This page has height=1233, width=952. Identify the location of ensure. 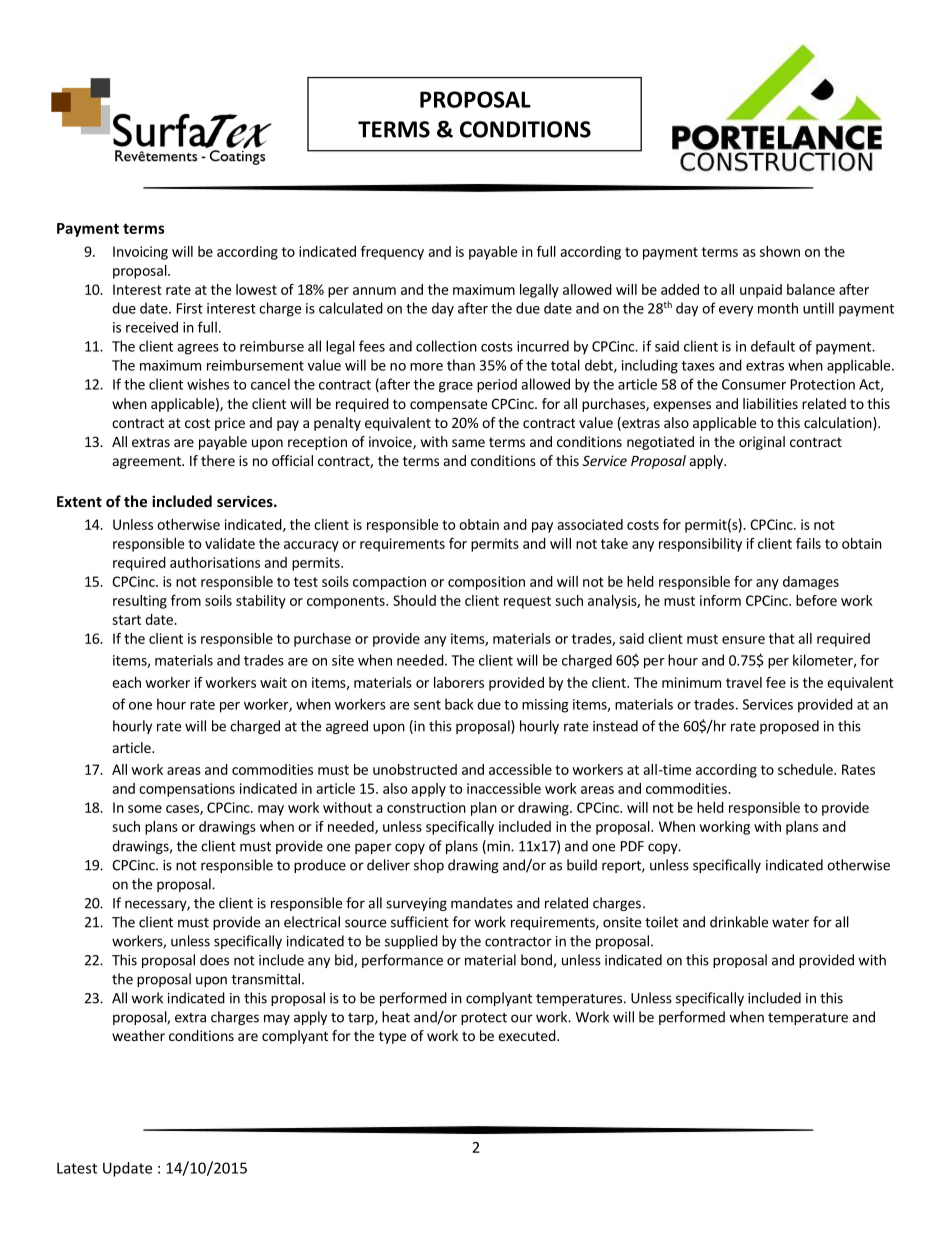
(743, 640).
